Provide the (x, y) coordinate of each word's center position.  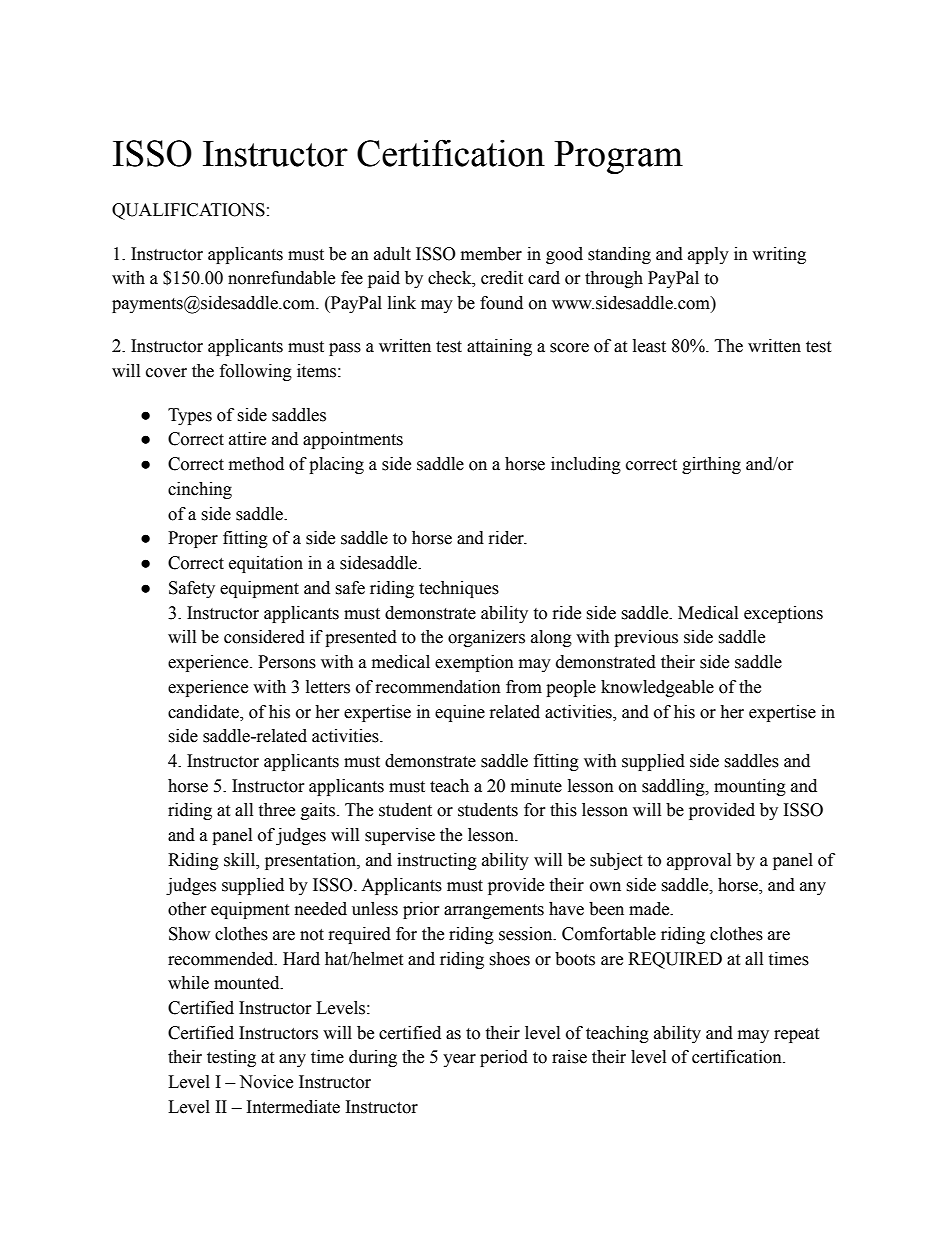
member (491, 254)
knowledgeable (657, 688)
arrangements (494, 911)
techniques (459, 589)
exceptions (783, 614)
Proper (193, 539)
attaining (499, 347)
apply (708, 255)
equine (460, 713)
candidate (204, 712)
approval (699, 861)
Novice (266, 1082)
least (649, 346)
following (256, 372)
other (187, 909)
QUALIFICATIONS (188, 211)
